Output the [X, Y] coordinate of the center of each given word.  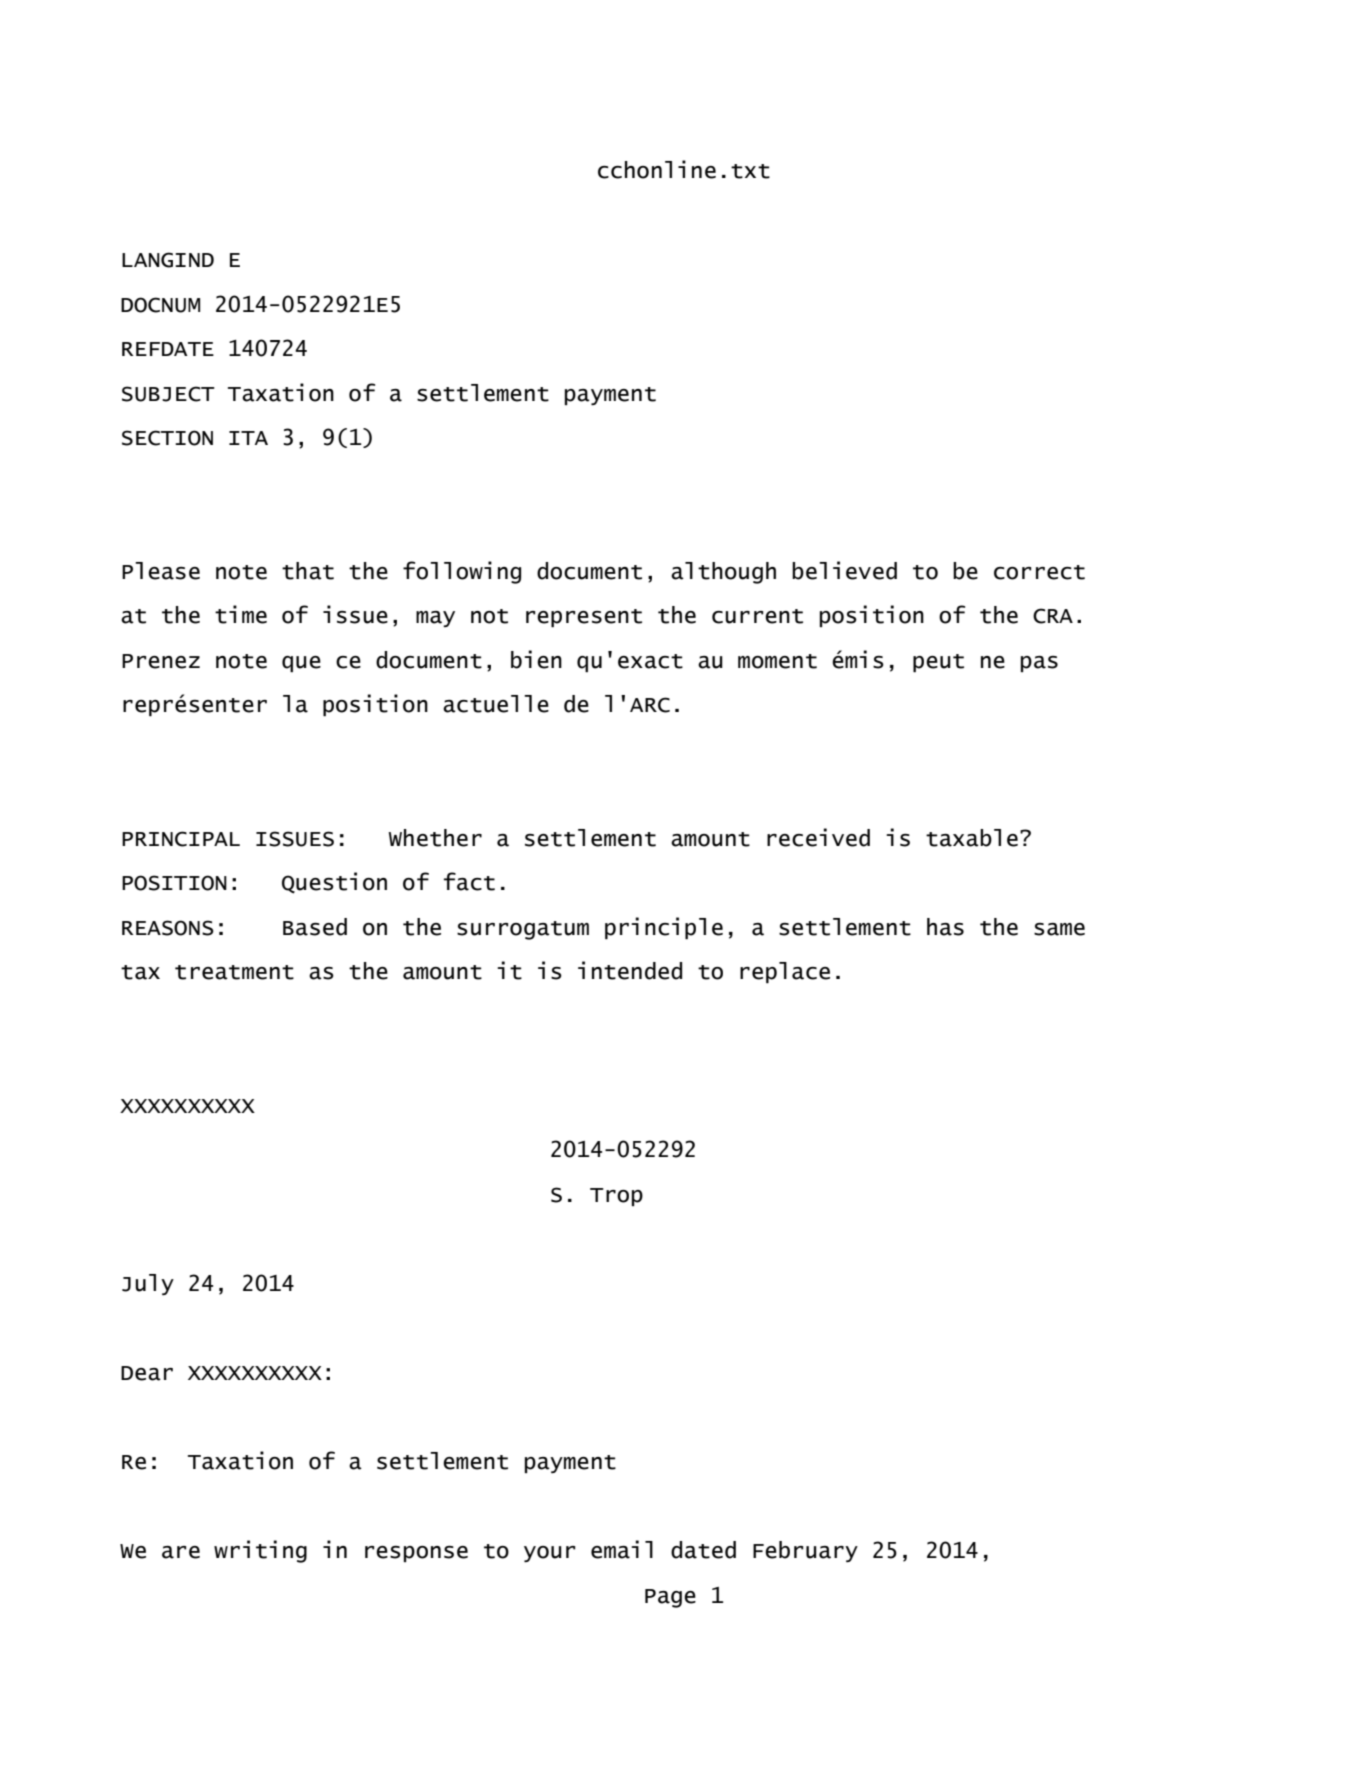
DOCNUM [160, 305]
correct [1039, 572]
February [805, 1551]
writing [260, 1551]
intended [630, 970]
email [622, 1549]
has [945, 927]
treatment [234, 972]
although [723, 573]
